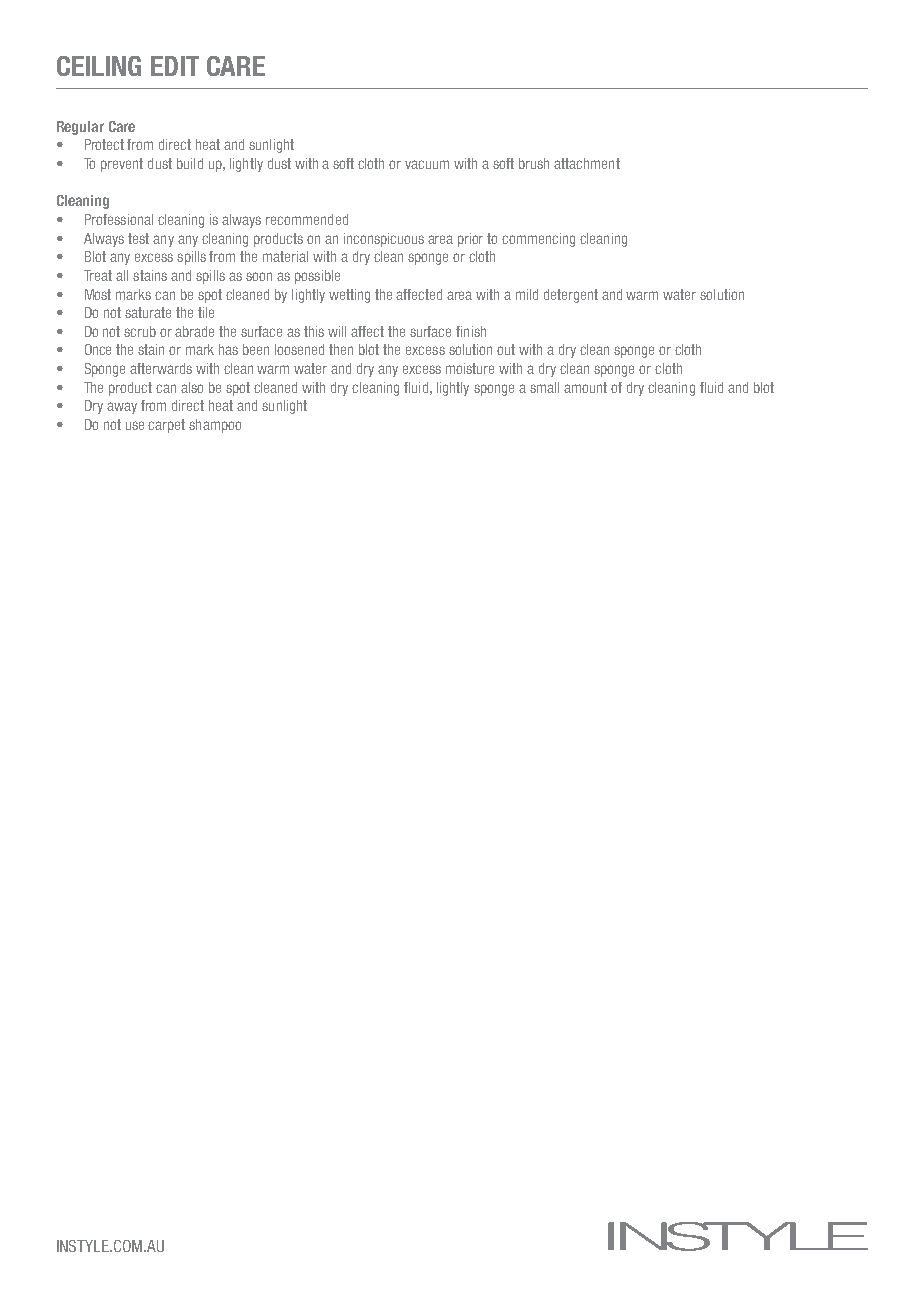 The width and height of the document is (924, 1308). I want to click on brush, so click(534, 163).
